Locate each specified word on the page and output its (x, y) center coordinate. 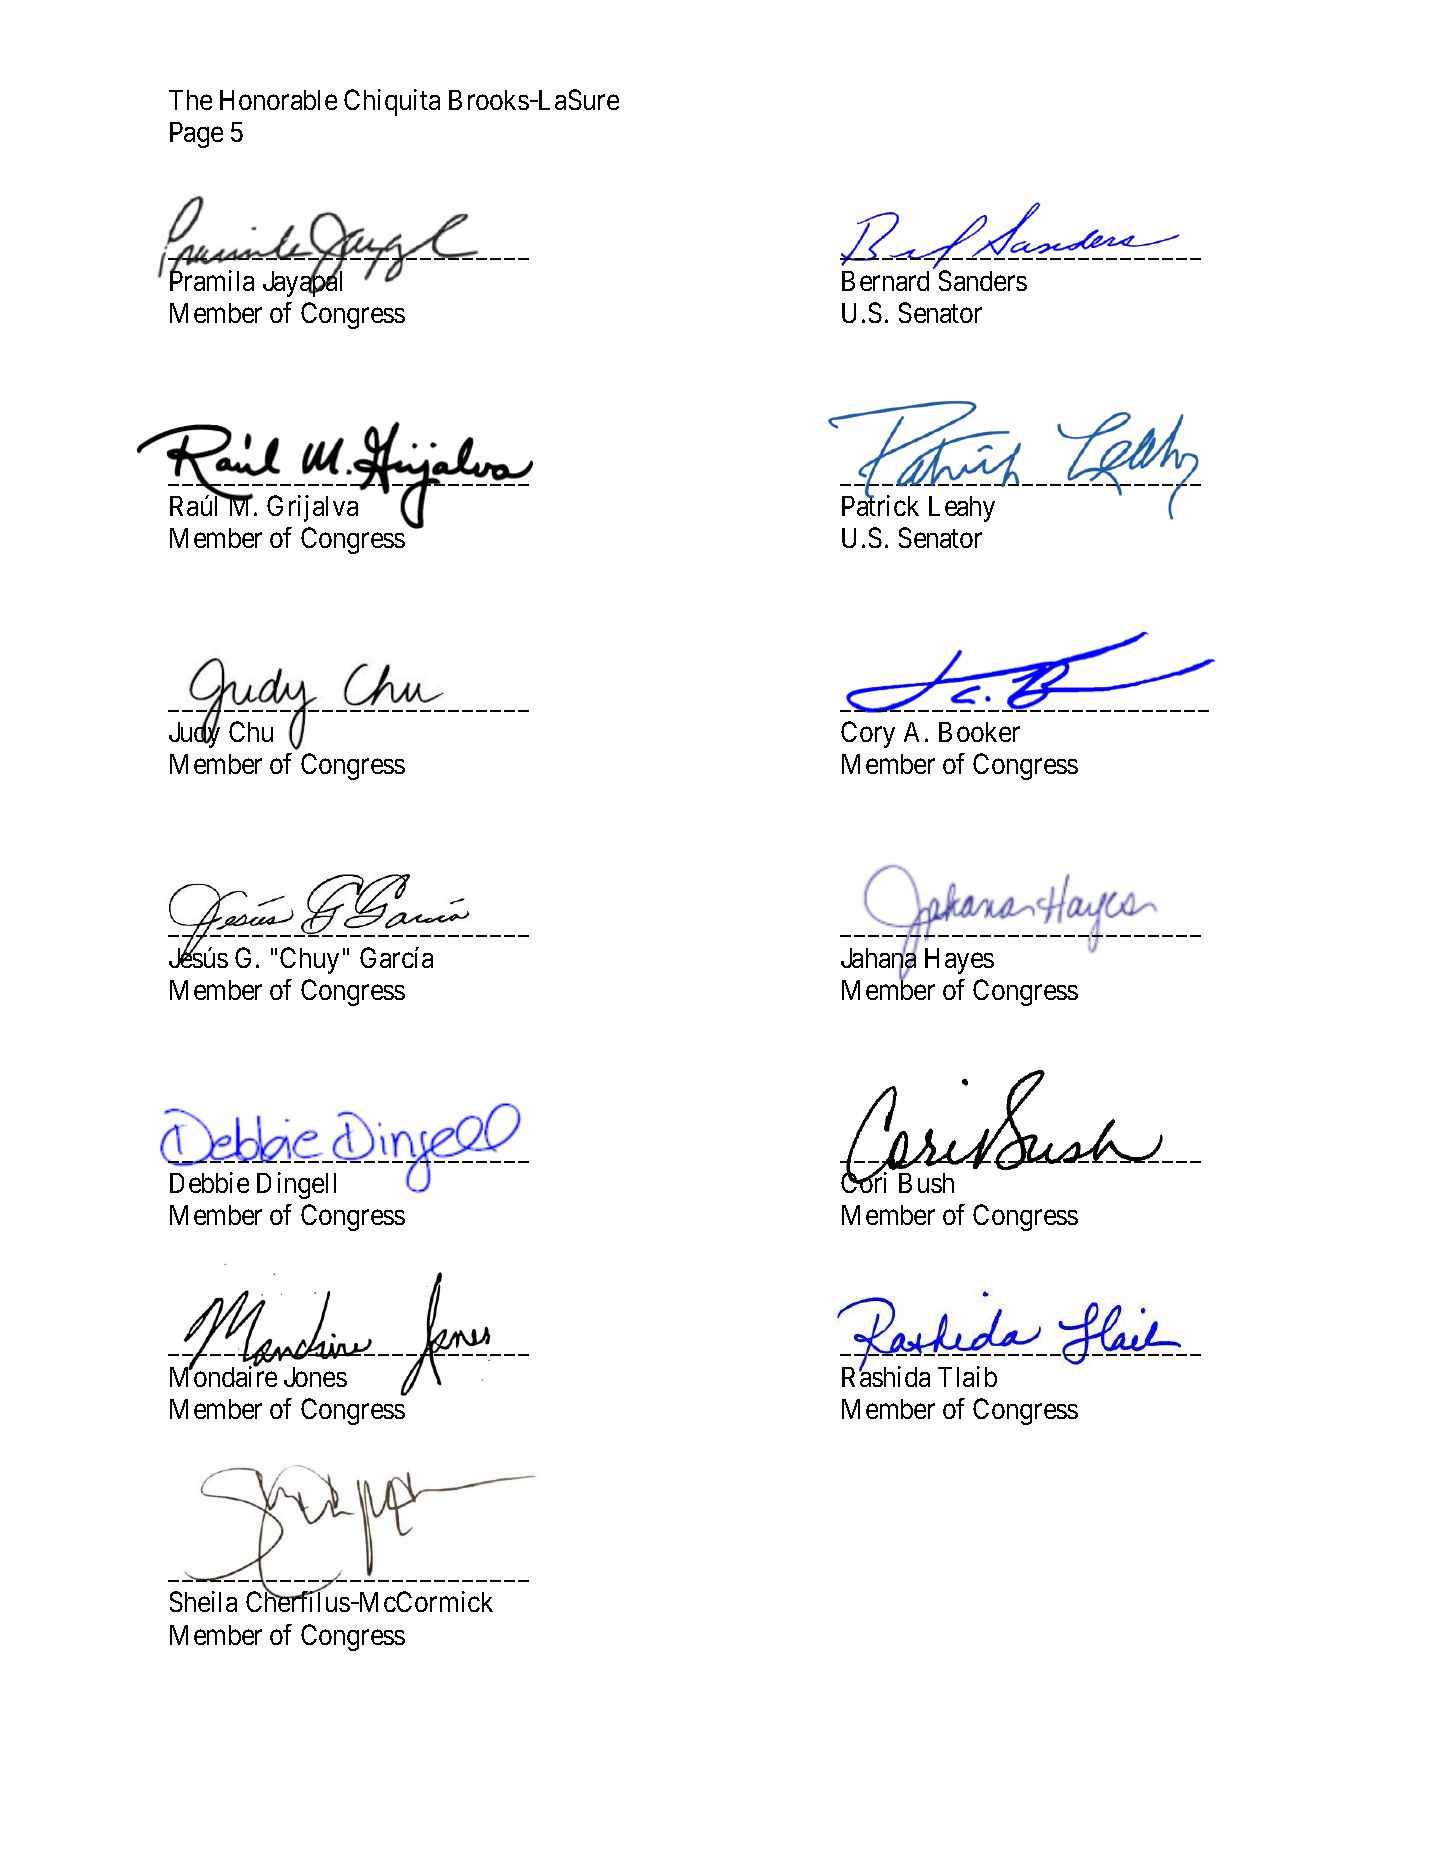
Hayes (959, 961)
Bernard (885, 281)
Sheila (203, 1601)
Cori (864, 1182)
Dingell (296, 1185)
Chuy (309, 960)
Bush (926, 1183)
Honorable (278, 100)
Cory (868, 734)
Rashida (886, 1376)
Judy (194, 734)
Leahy (962, 509)
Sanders (983, 280)
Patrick (880, 505)
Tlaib (967, 1376)
